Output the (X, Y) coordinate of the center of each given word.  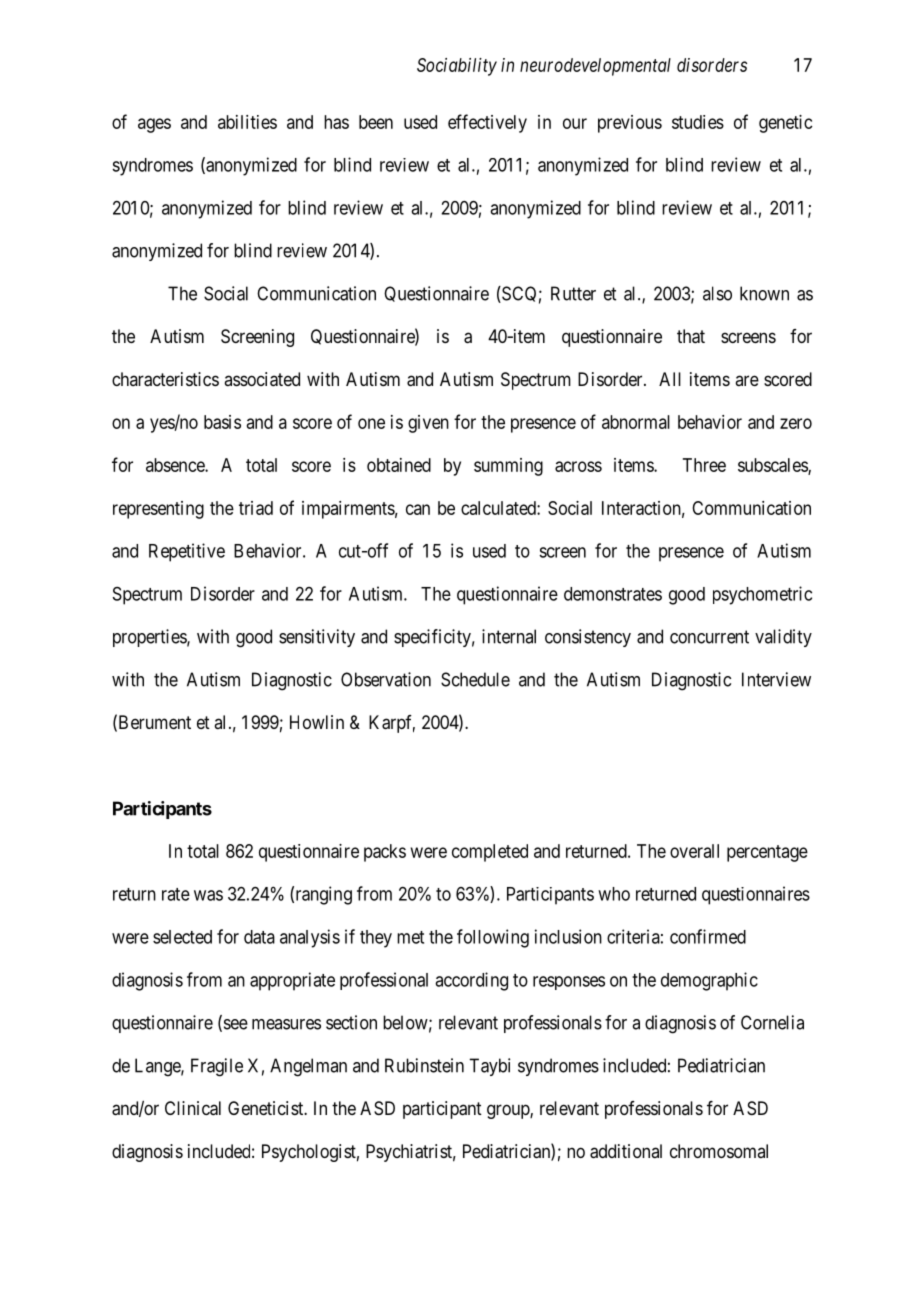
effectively (487, 123)
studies (698, 122)
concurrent (709, 637)
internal (509, 636)
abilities (247, 122)
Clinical (193, 1108)
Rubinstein (424, 1065)
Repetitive (187, 552)
